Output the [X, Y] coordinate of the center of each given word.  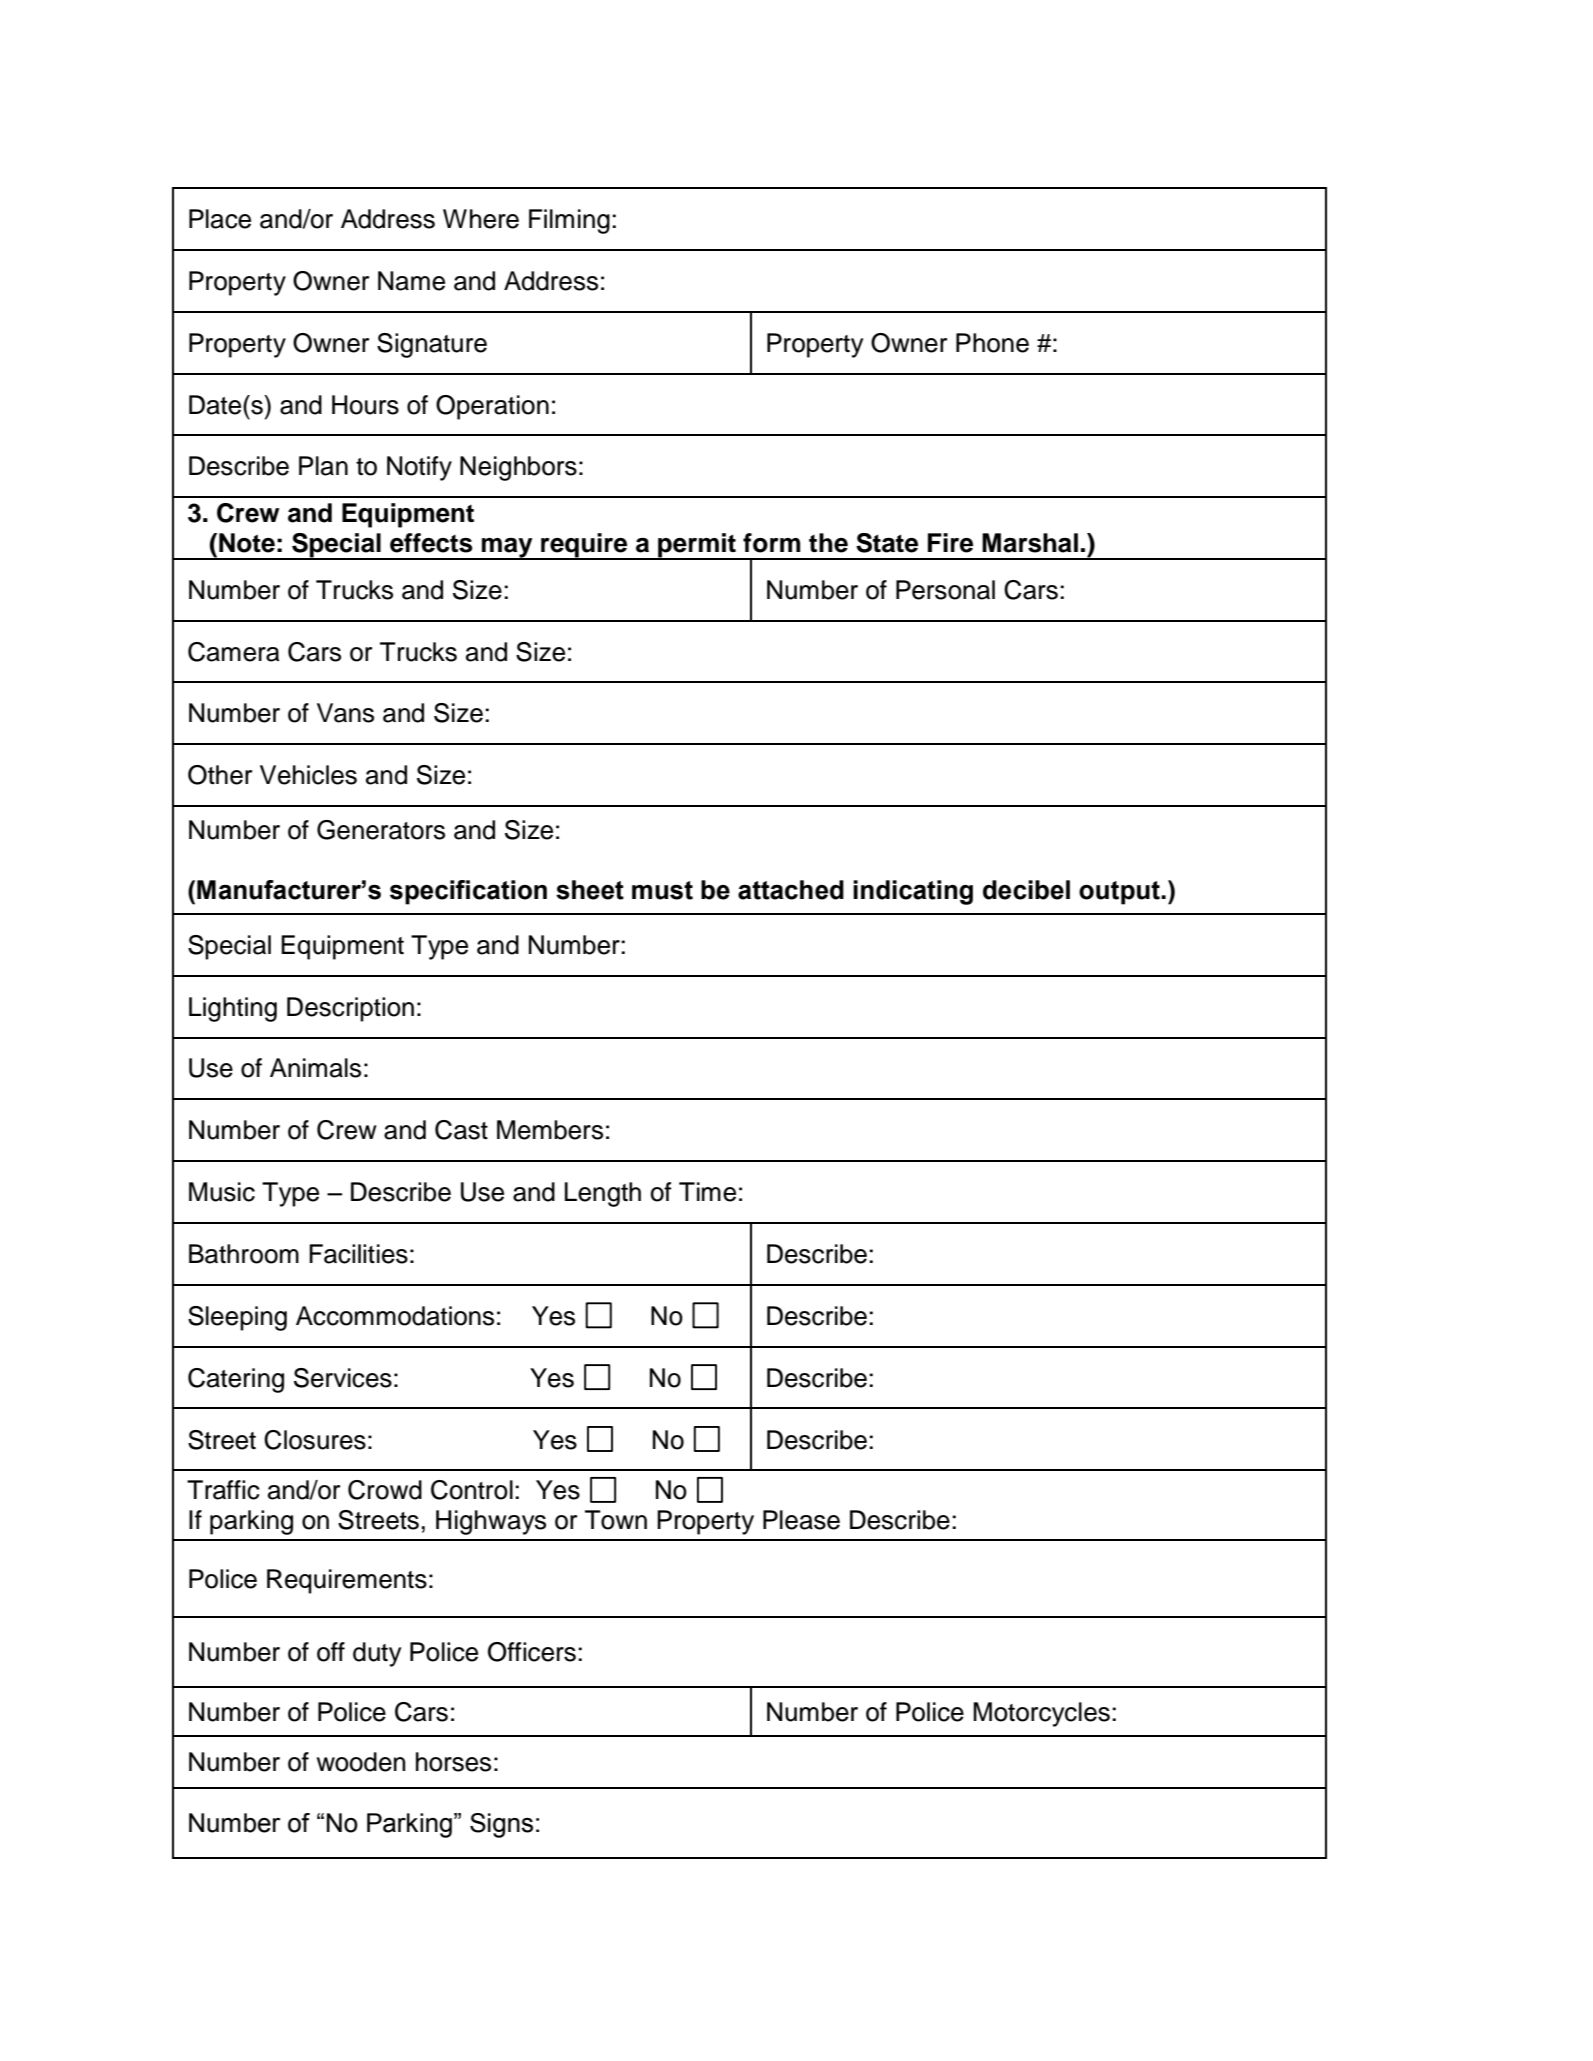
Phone [992, 343]
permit [697, 546]
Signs [501, 1825]
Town [616, 1520]
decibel [1026, 890]
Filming [569, 221]
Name [411, 281]
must [662, 890]
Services [343, 1378]
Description [350, 1009]
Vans [345, 713]
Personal [945, 590]
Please [801, 1520]
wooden [361, 1762]
